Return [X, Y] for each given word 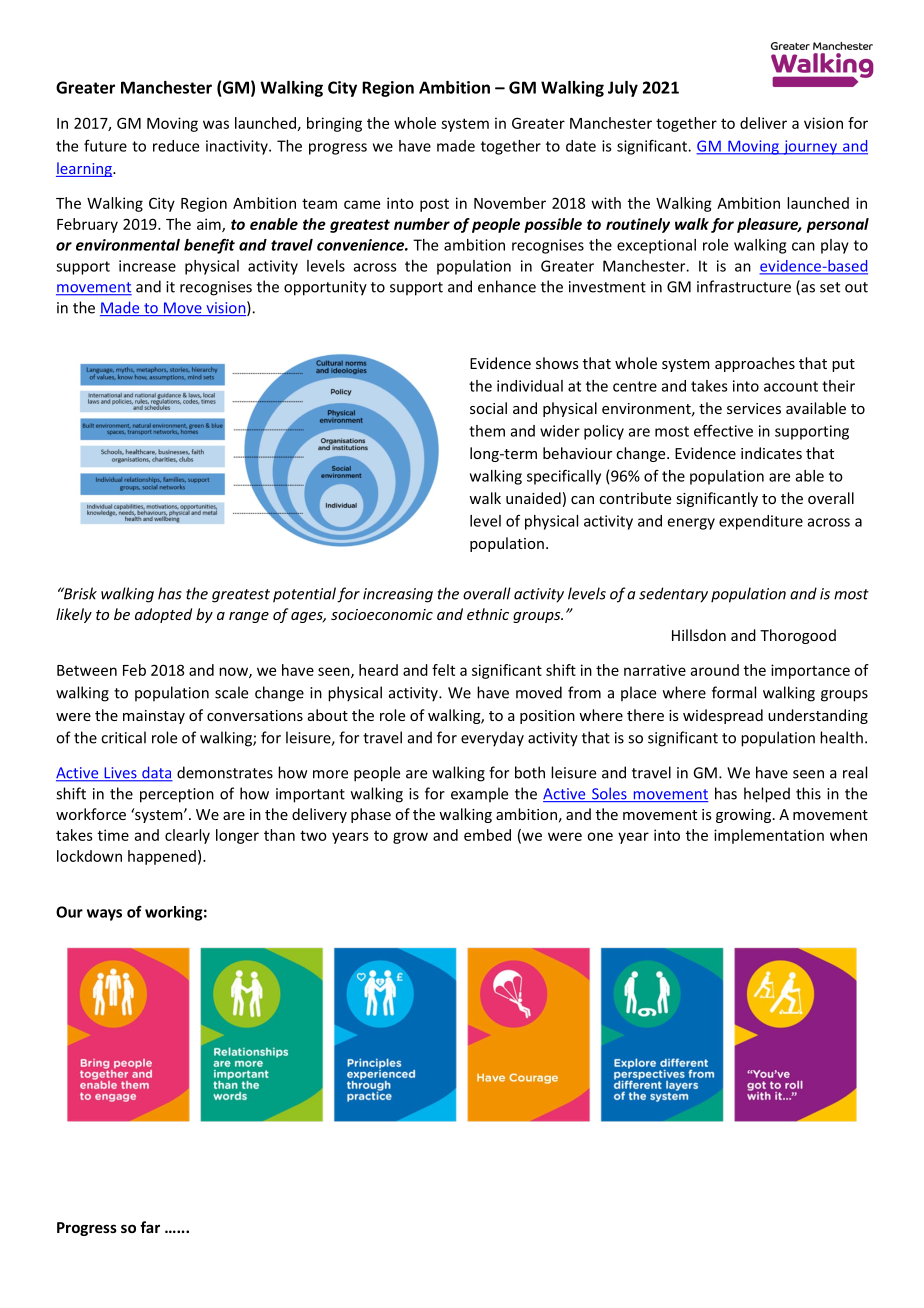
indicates [771, 453]
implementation [769, 836]
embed [487, 835]
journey [810, 147]
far [150, 1227]
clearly [187, 836]
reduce [176, 146]
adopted [163, 615]
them [487, 431]
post [434, 205]
